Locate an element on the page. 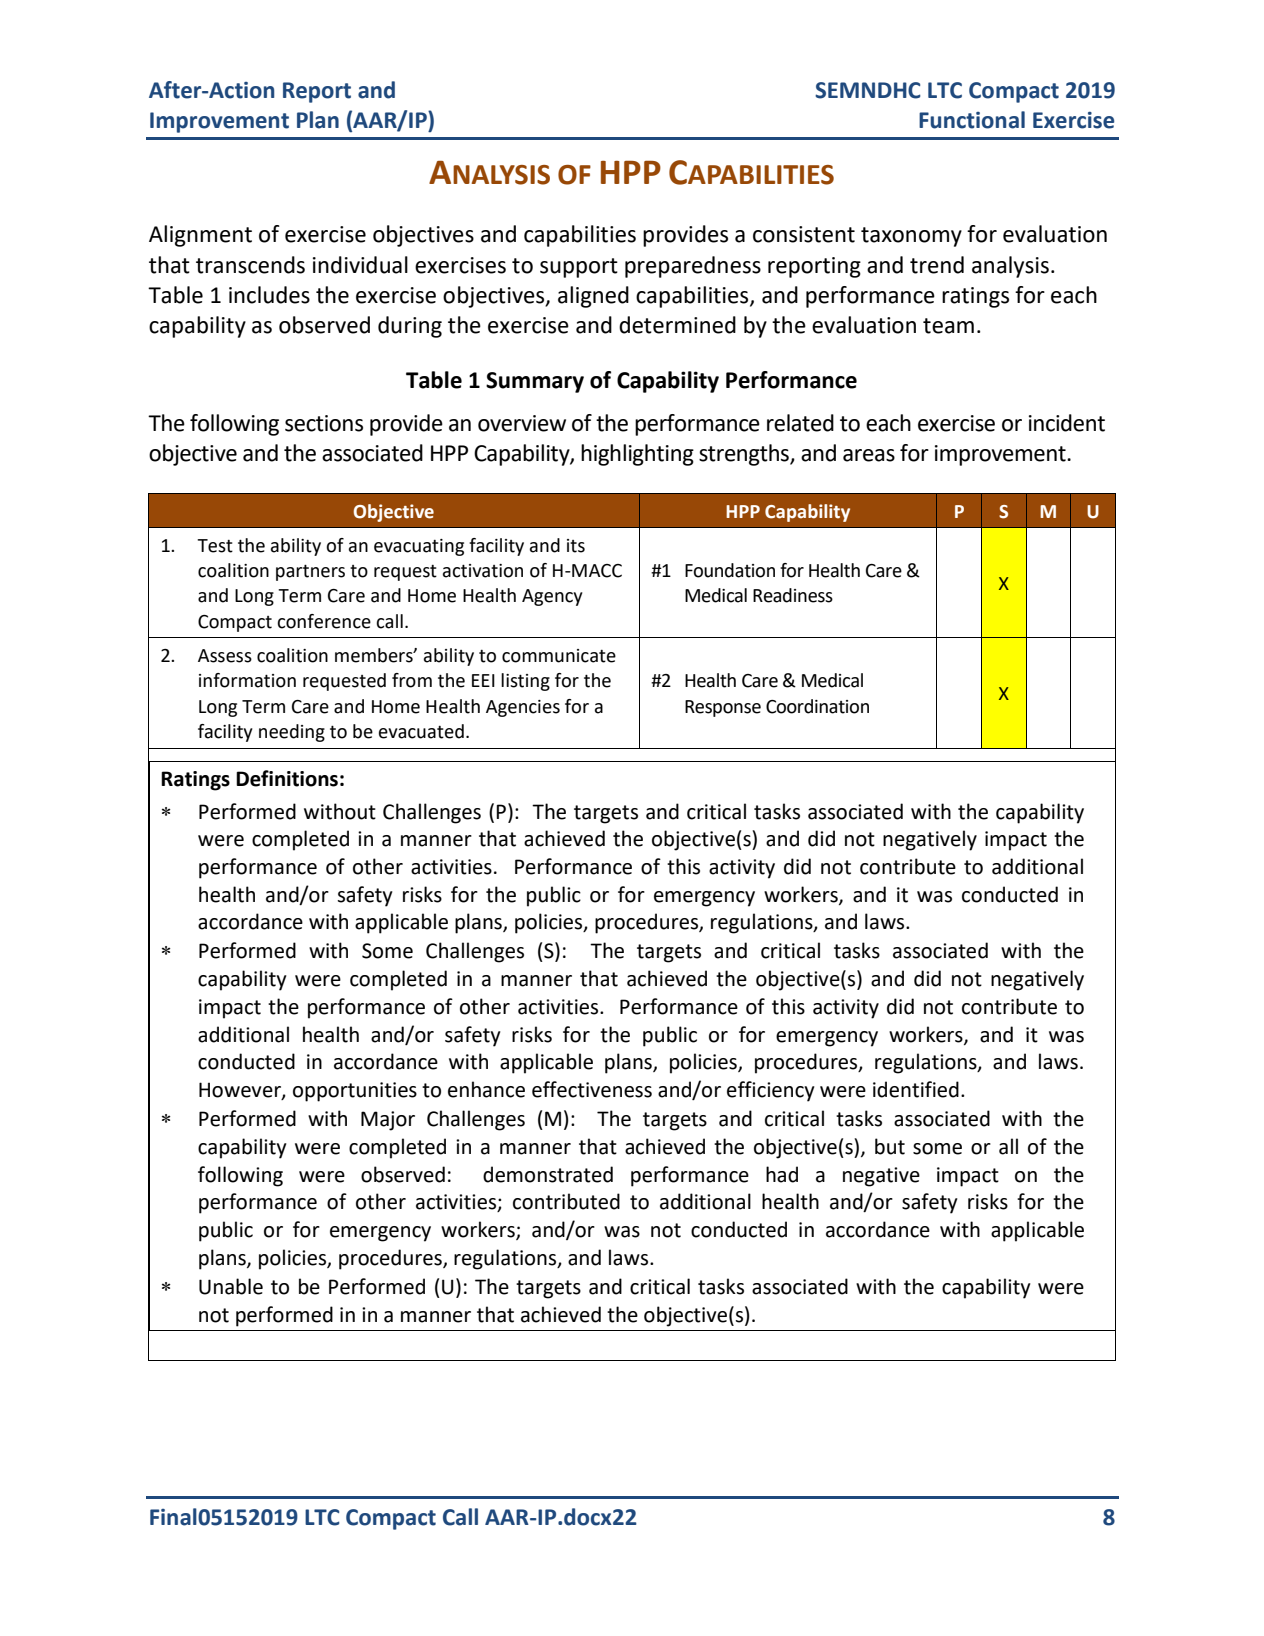 Image resolution: width=1264 pixels, height=1636 pixels. areas is located at coordinates (869, 455).
